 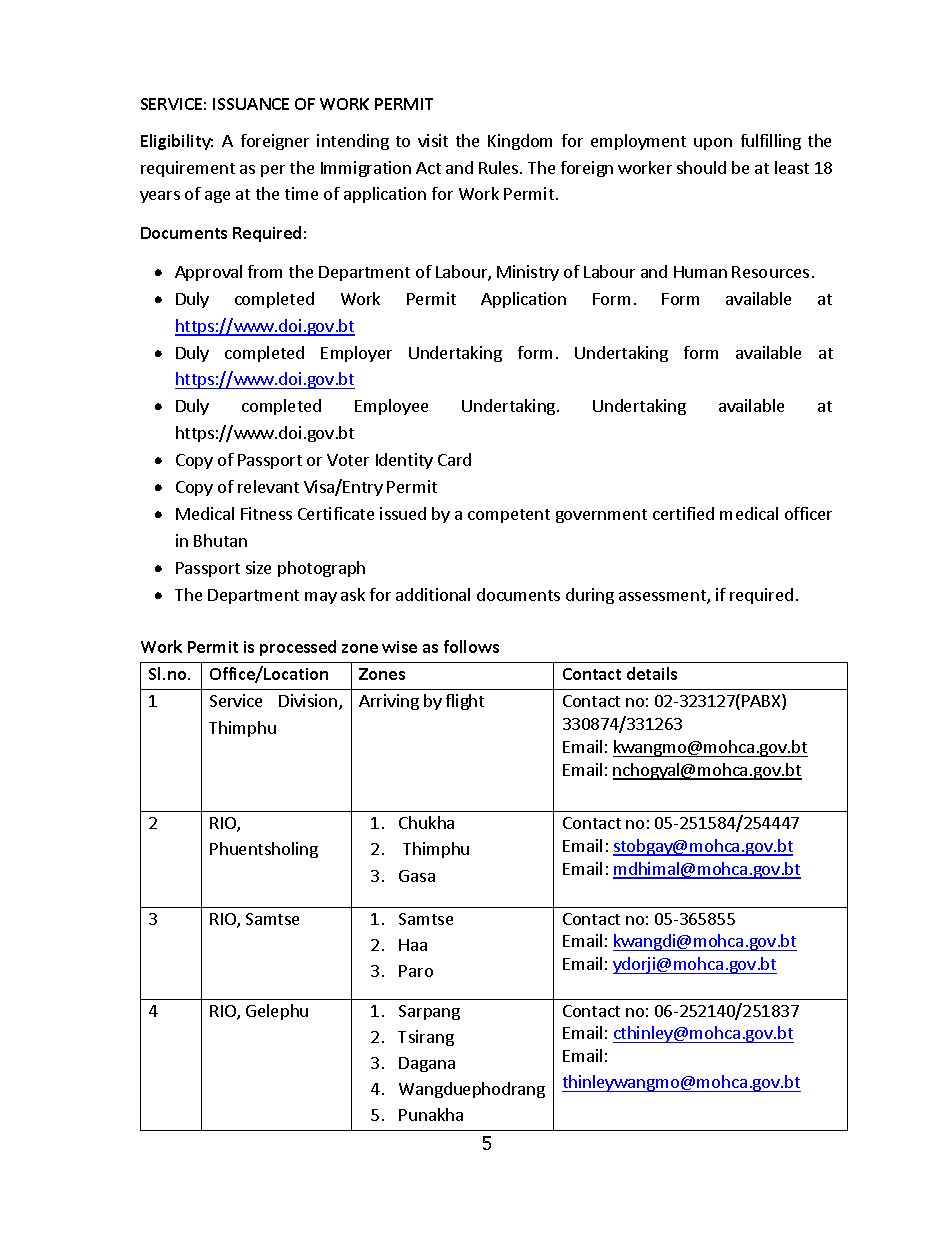 What do you see at coordinates (298, 648) in the screenshot?
I see `processed` at bounding box center [298, 648].
